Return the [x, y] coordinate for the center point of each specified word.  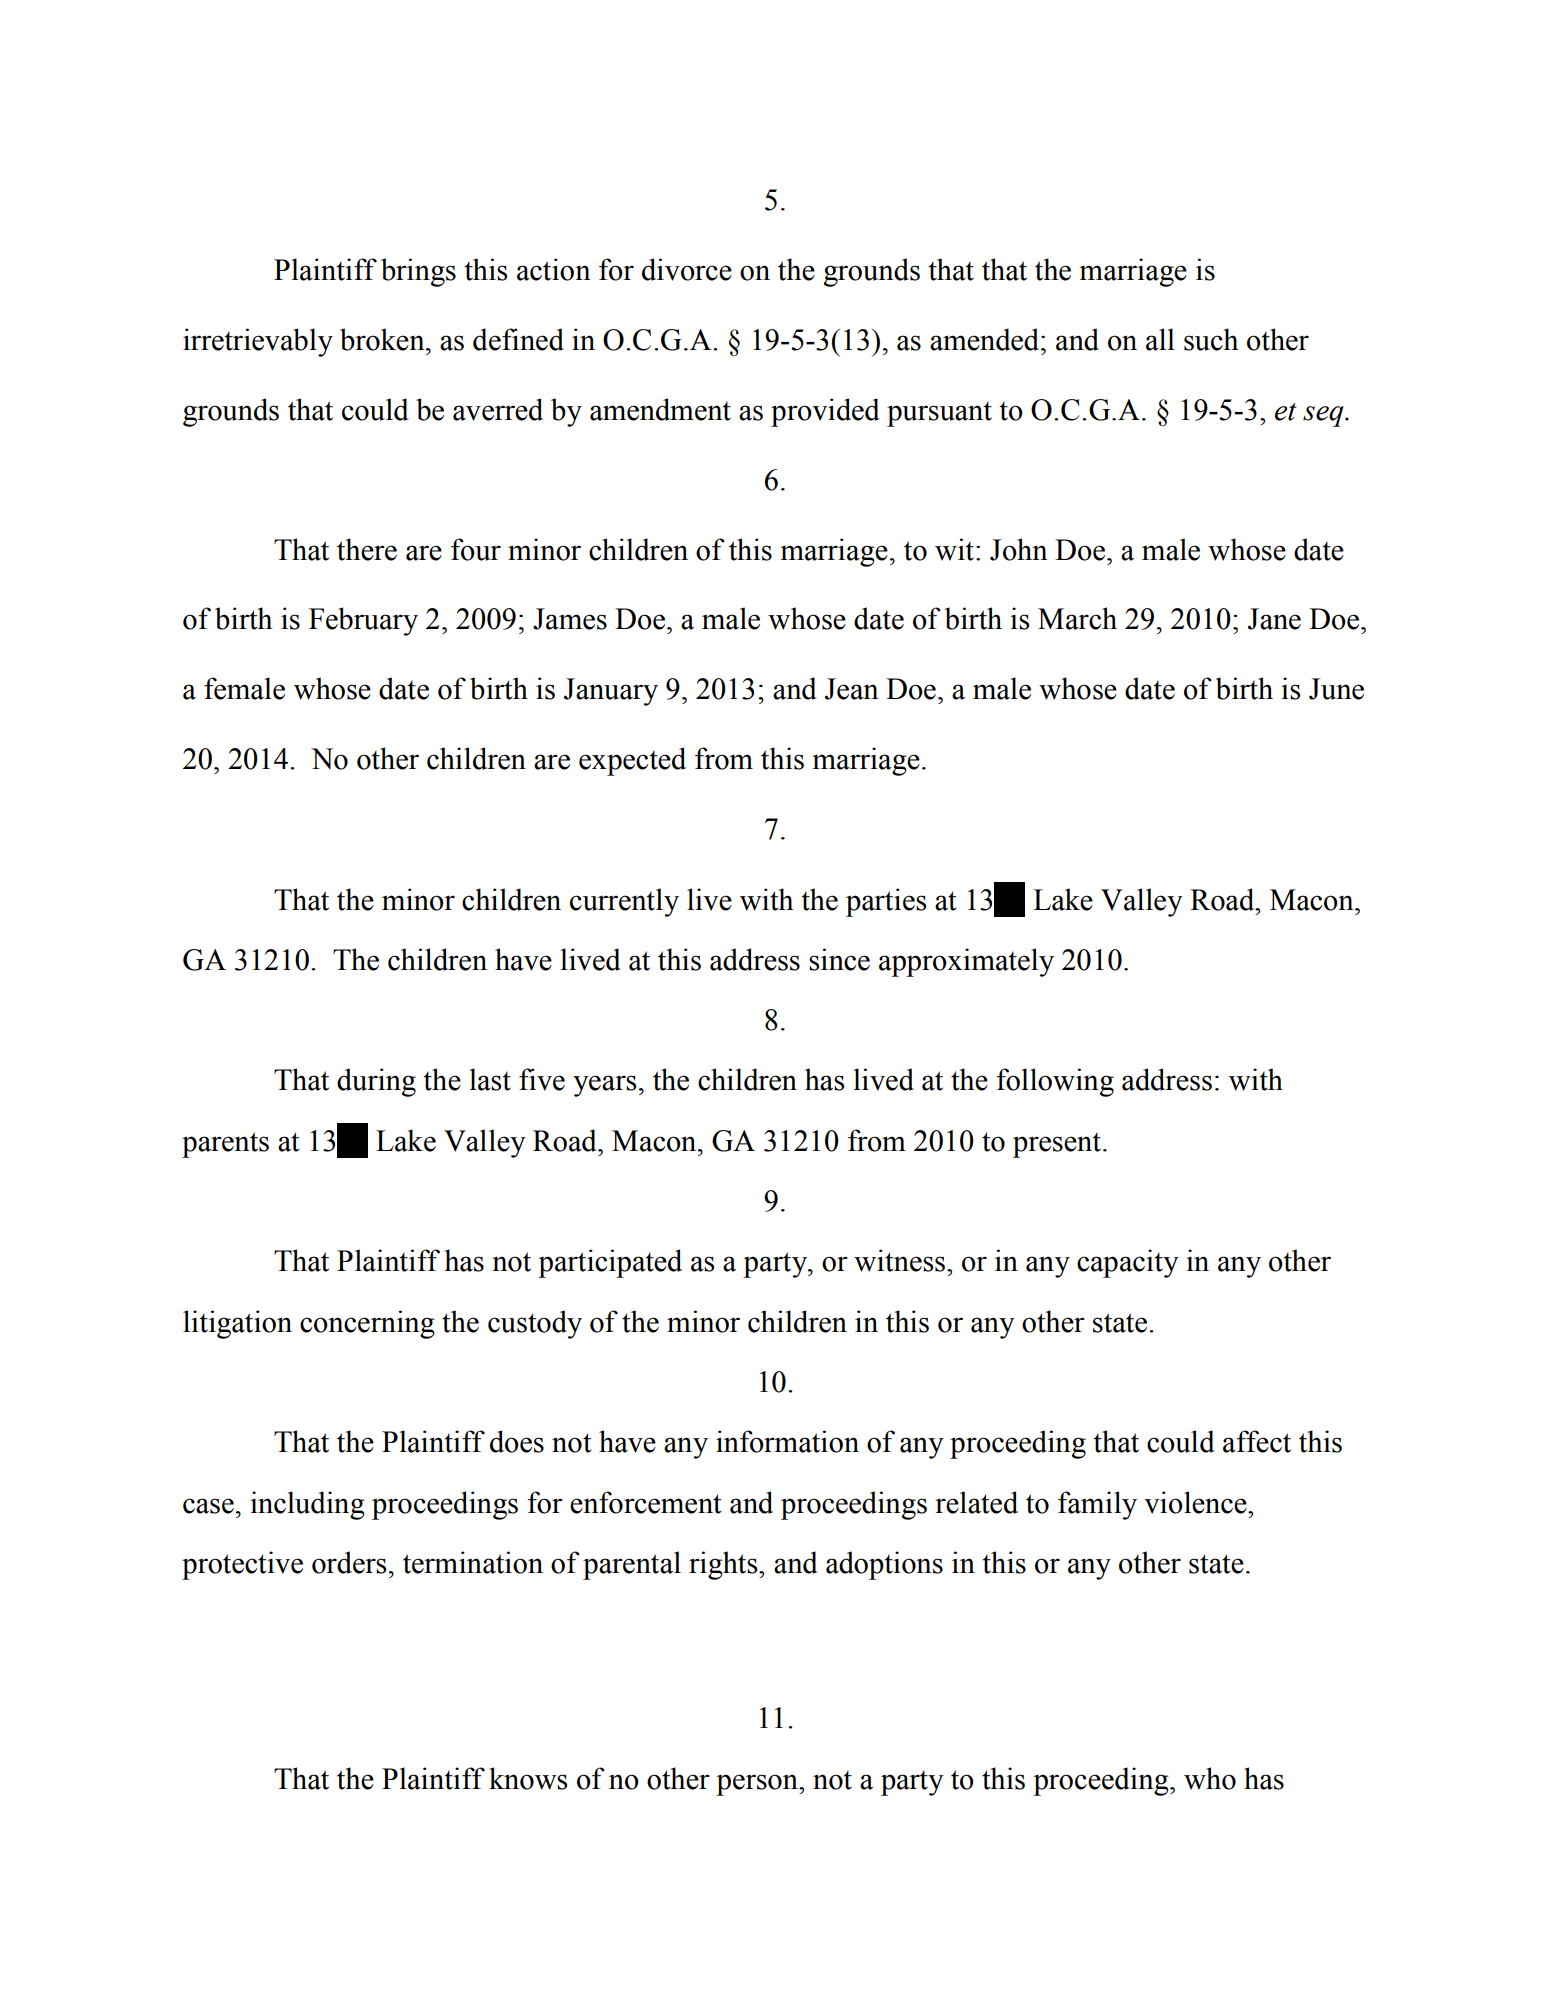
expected [632, 761]
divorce [687, 269]
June [1336, 689]
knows [528, 1778]
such [1211, 339]
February [363, 621]
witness [899, 1260]
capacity [1128, 1263]
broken [383, 339]
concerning [367, 1324]
